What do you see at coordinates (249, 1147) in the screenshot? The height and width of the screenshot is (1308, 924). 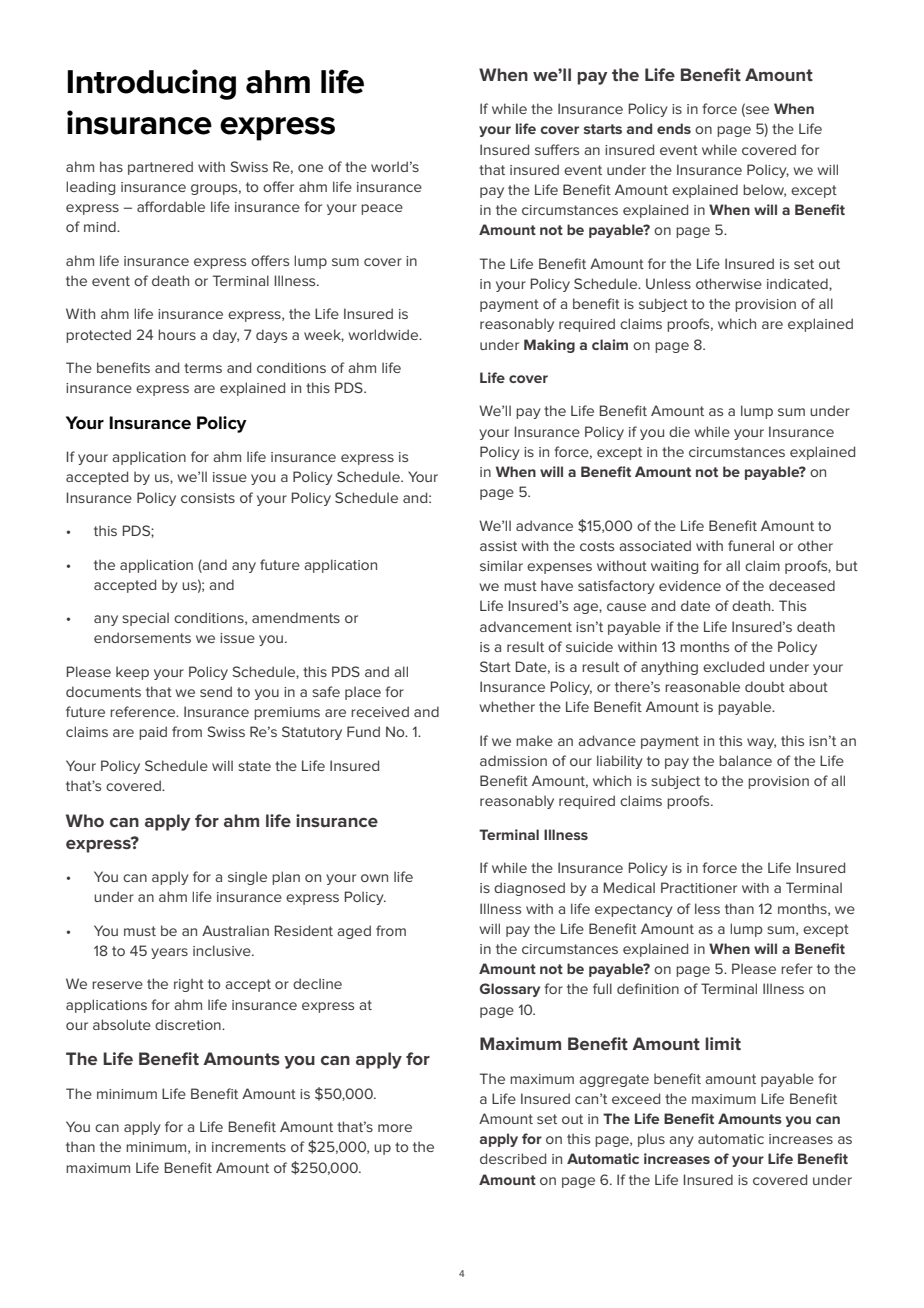 I see `increments` at bounding box center [249, 1147].
